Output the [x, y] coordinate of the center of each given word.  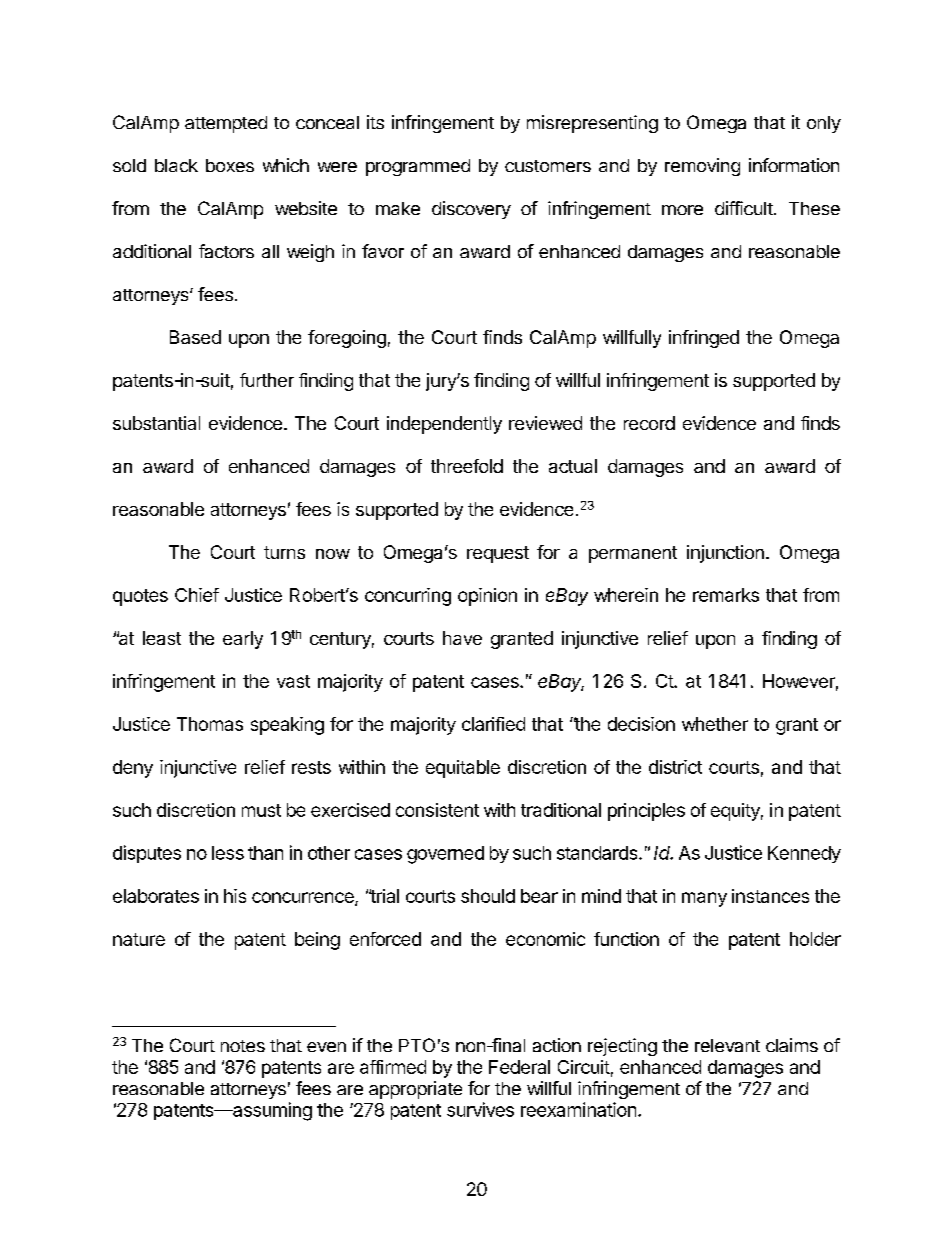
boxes [230, 165]
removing [702, 167]
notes [243, 1046]
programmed [418, 167]
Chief [197, 595]
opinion [487, 597]
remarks [726, 595]
